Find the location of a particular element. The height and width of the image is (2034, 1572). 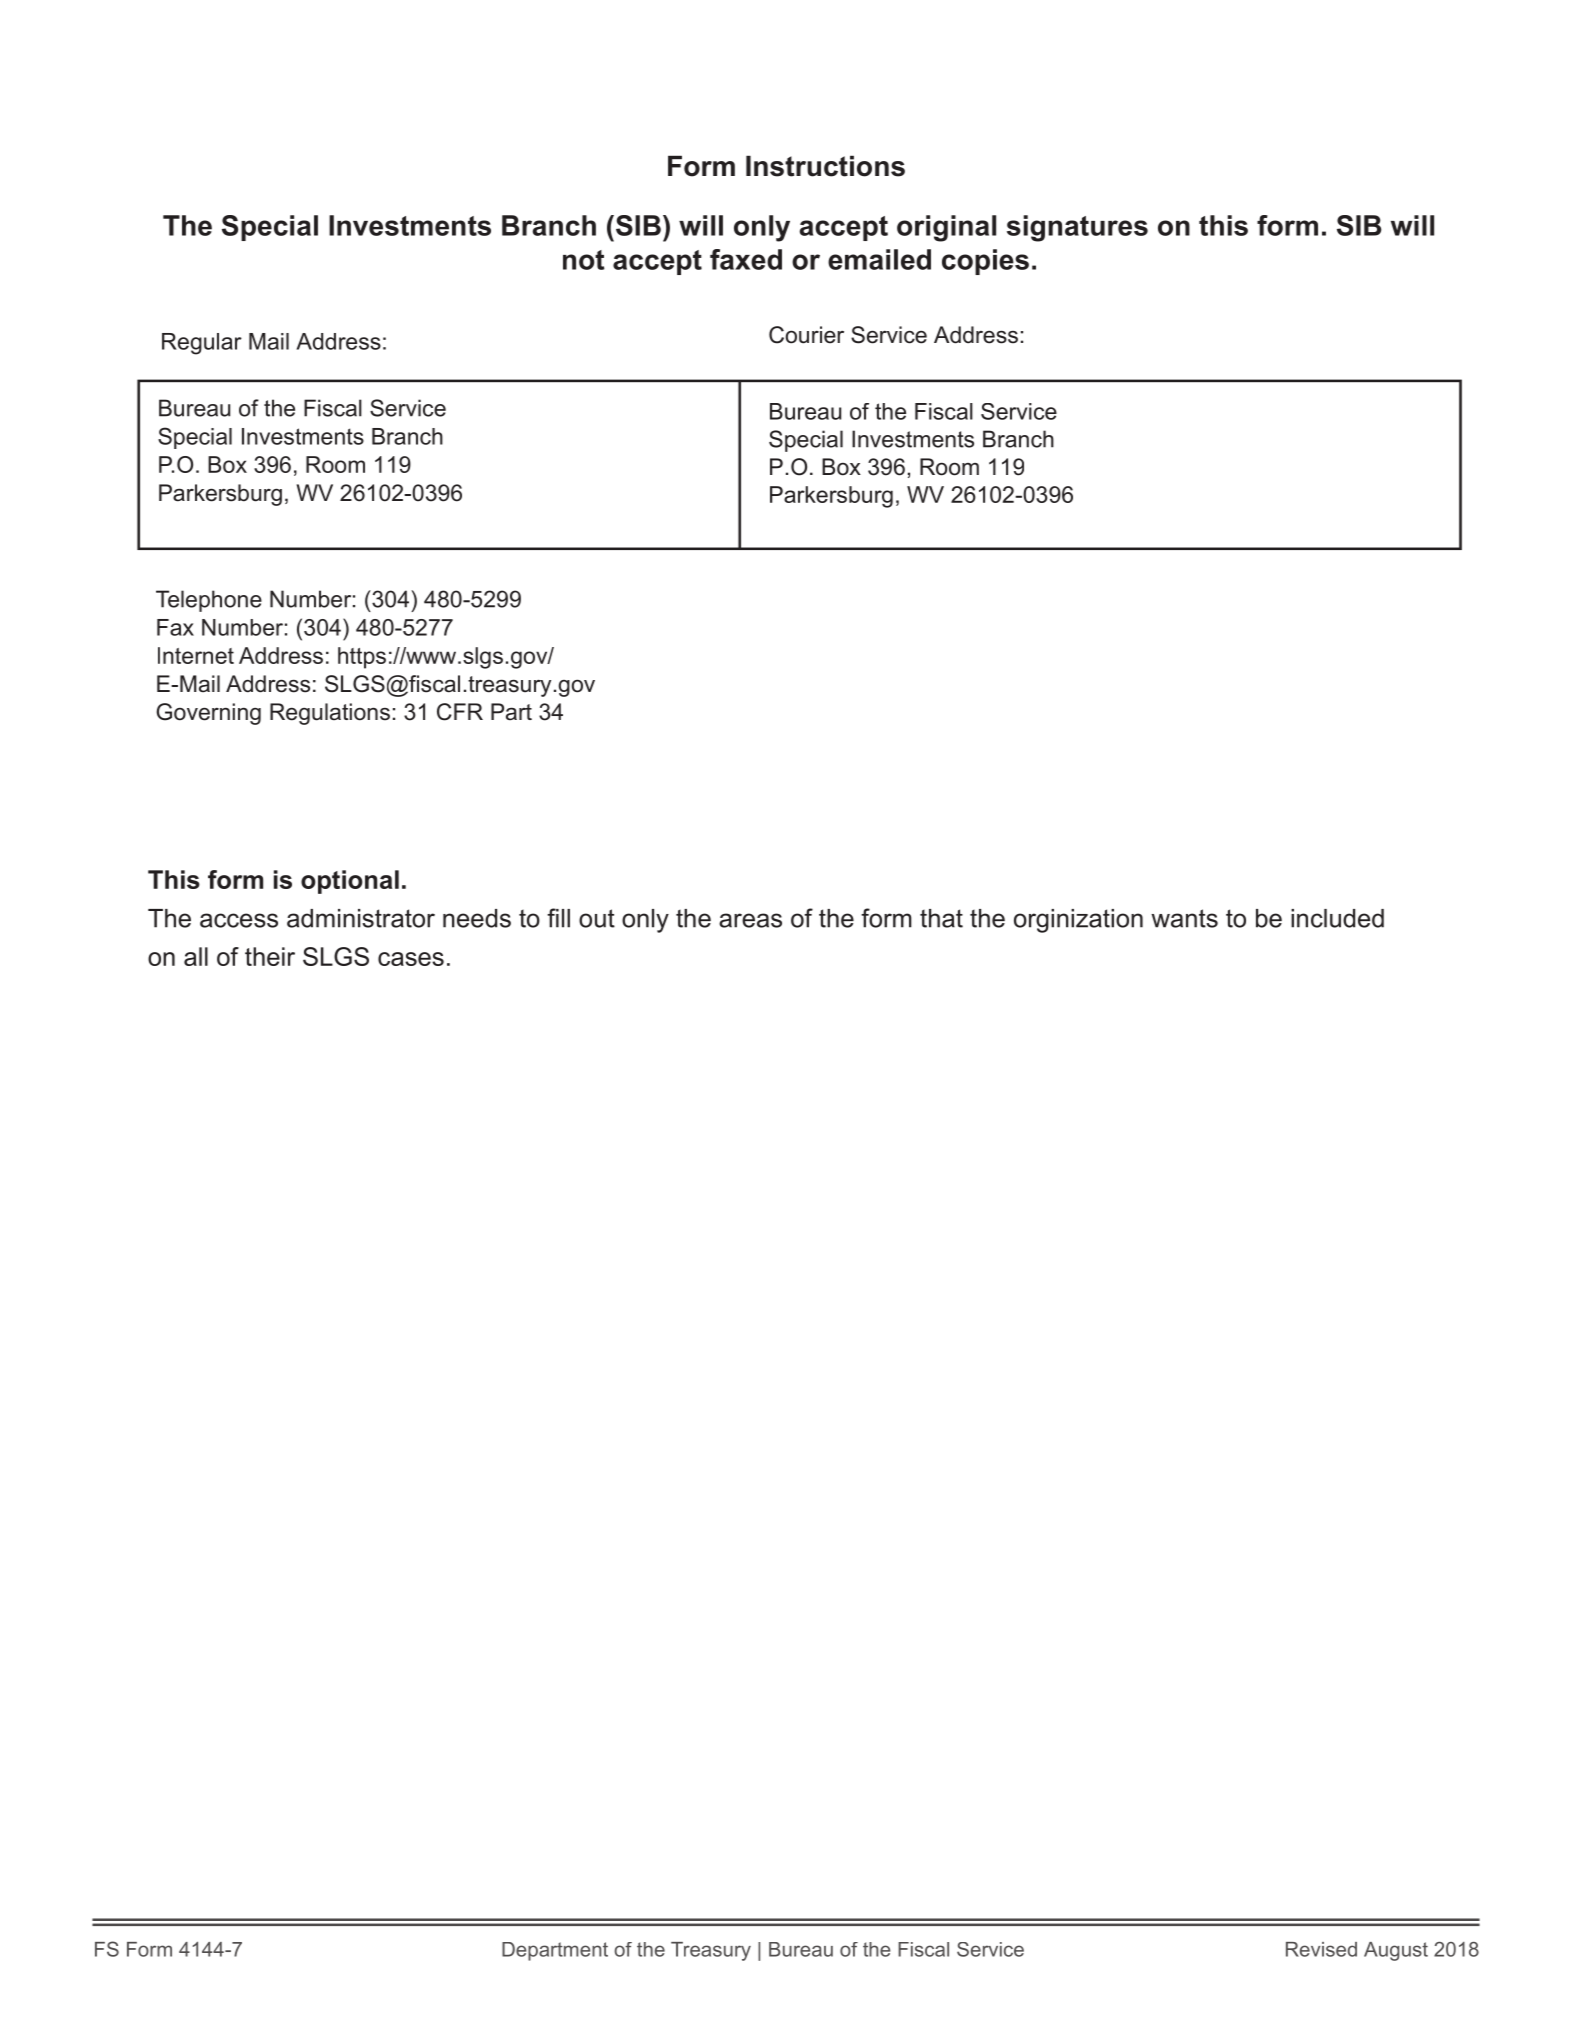

wants is located at coordinates (1184, 918).
